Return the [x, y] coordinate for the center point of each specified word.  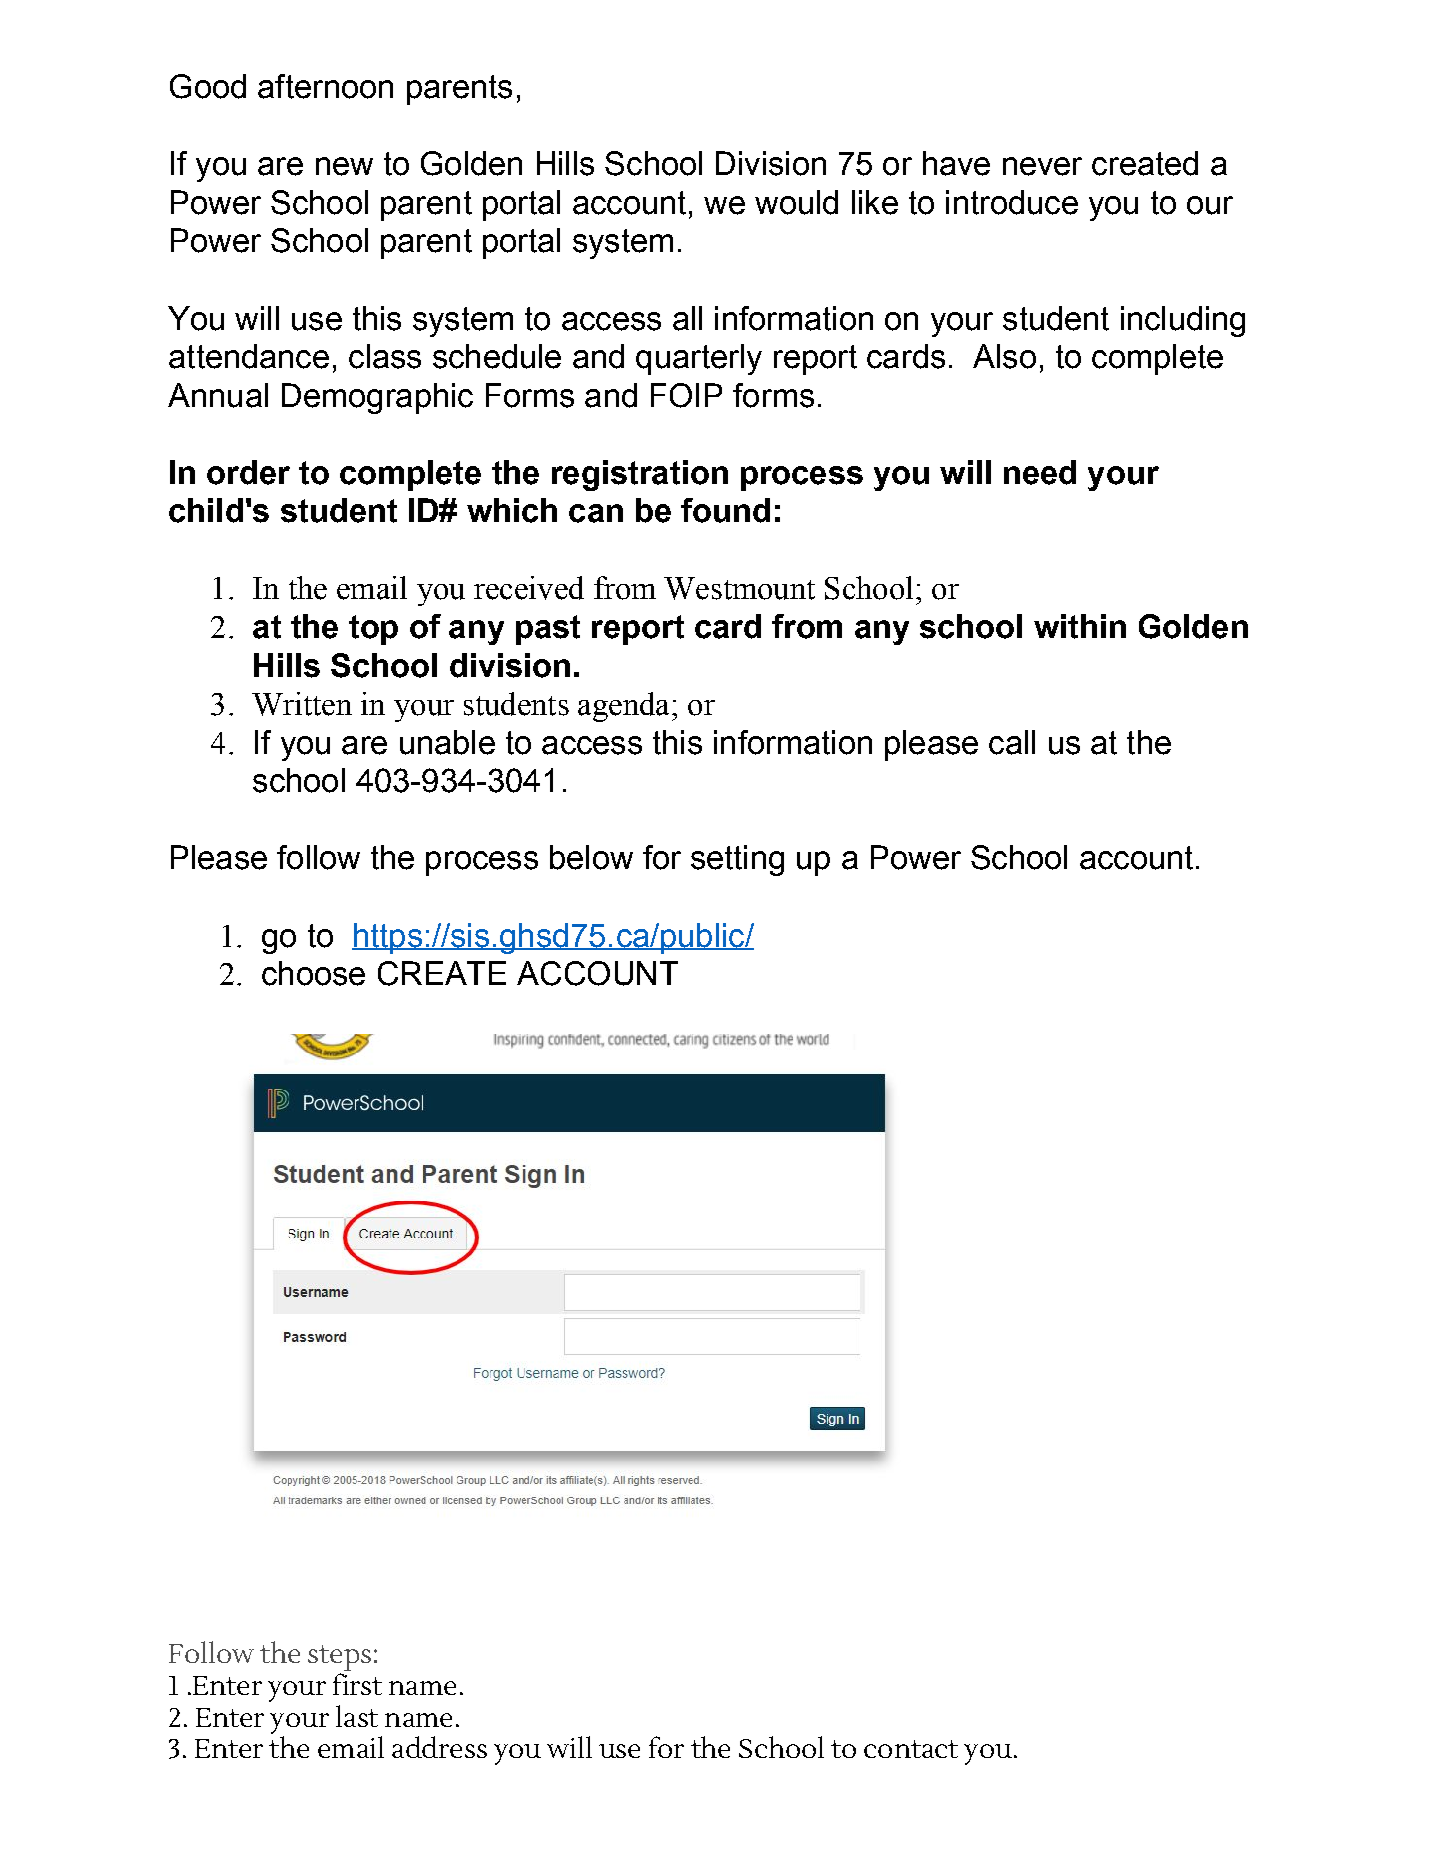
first [357, 1684]
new [344, 166]
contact [911, 1749]
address [439, 1747]
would [796, 202]
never [1042, 166]
